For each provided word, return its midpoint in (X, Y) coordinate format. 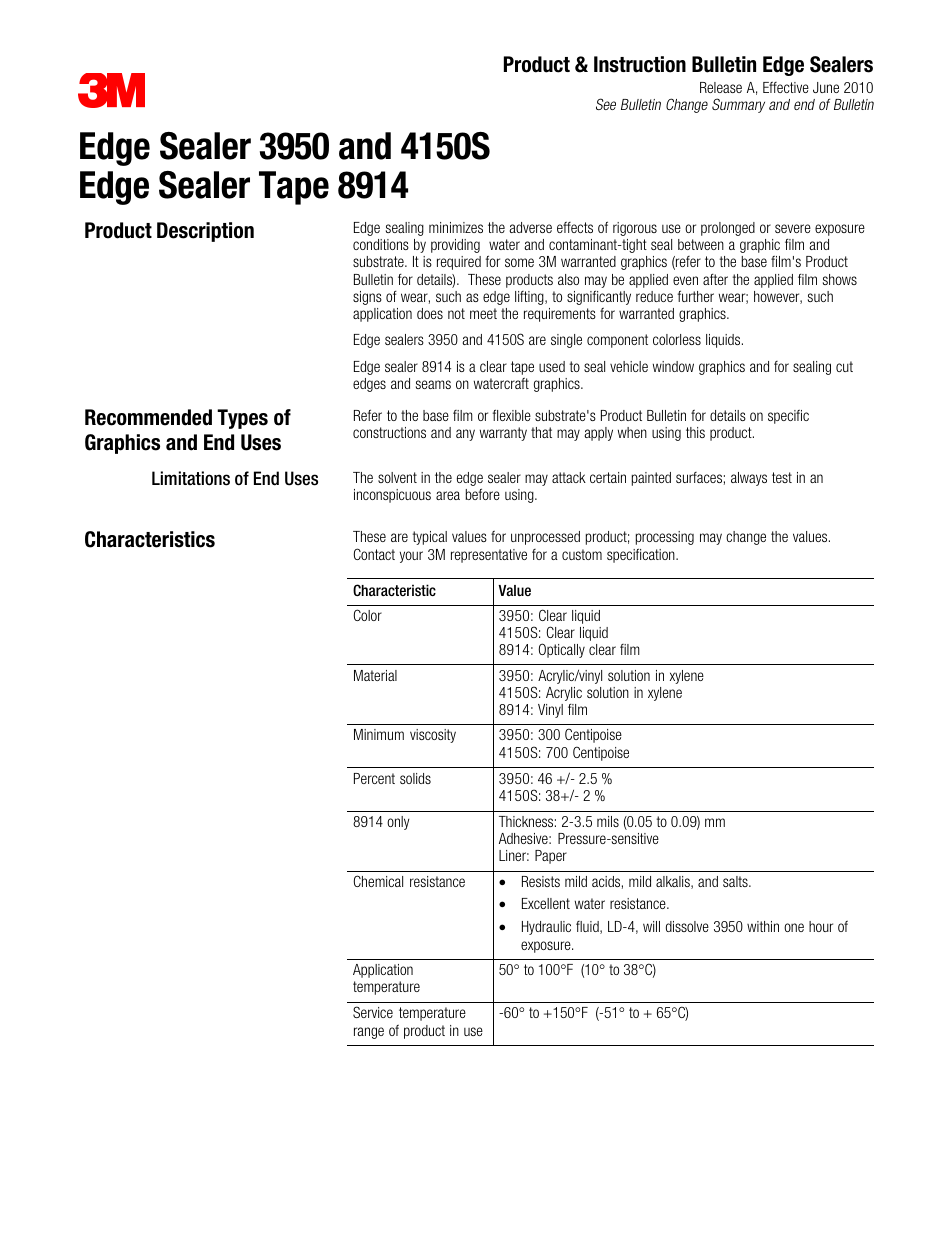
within (763, 926)
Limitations (191, 478)
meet (483, 313)
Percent (374, 778)
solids (415, 778)
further (695, 296)
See (606, 104)
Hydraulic (546, 928)
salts (736, 881)
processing (665, 538)
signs (367, 298)
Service (373, 1012)
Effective (786, 87)
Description (205, 232)
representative (489, 556)
